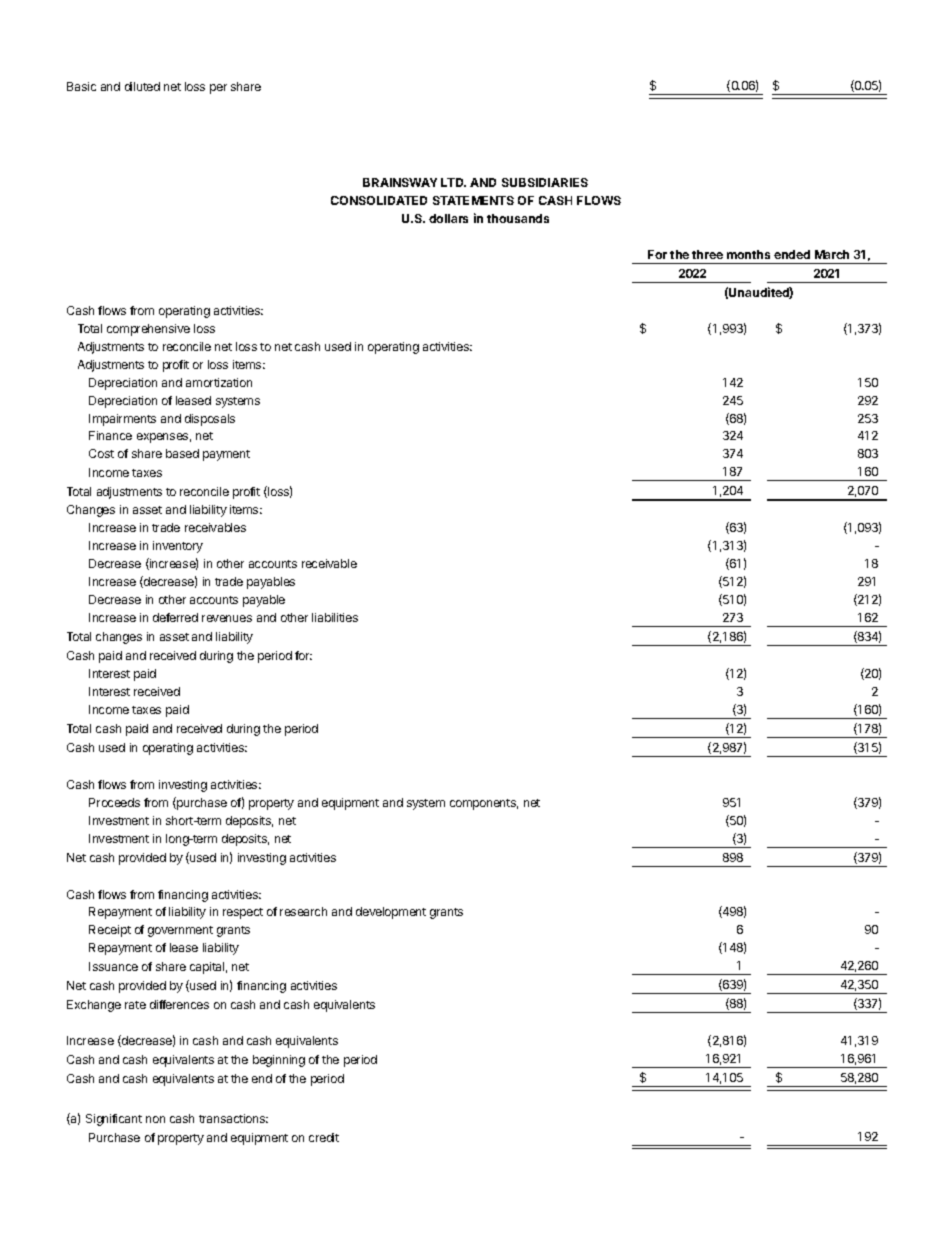 This screenshot has height=1233, width=952. What do you see at coordinates (707, 254) in the screenshot?
I see `three` at bounding box center [707, 254].
